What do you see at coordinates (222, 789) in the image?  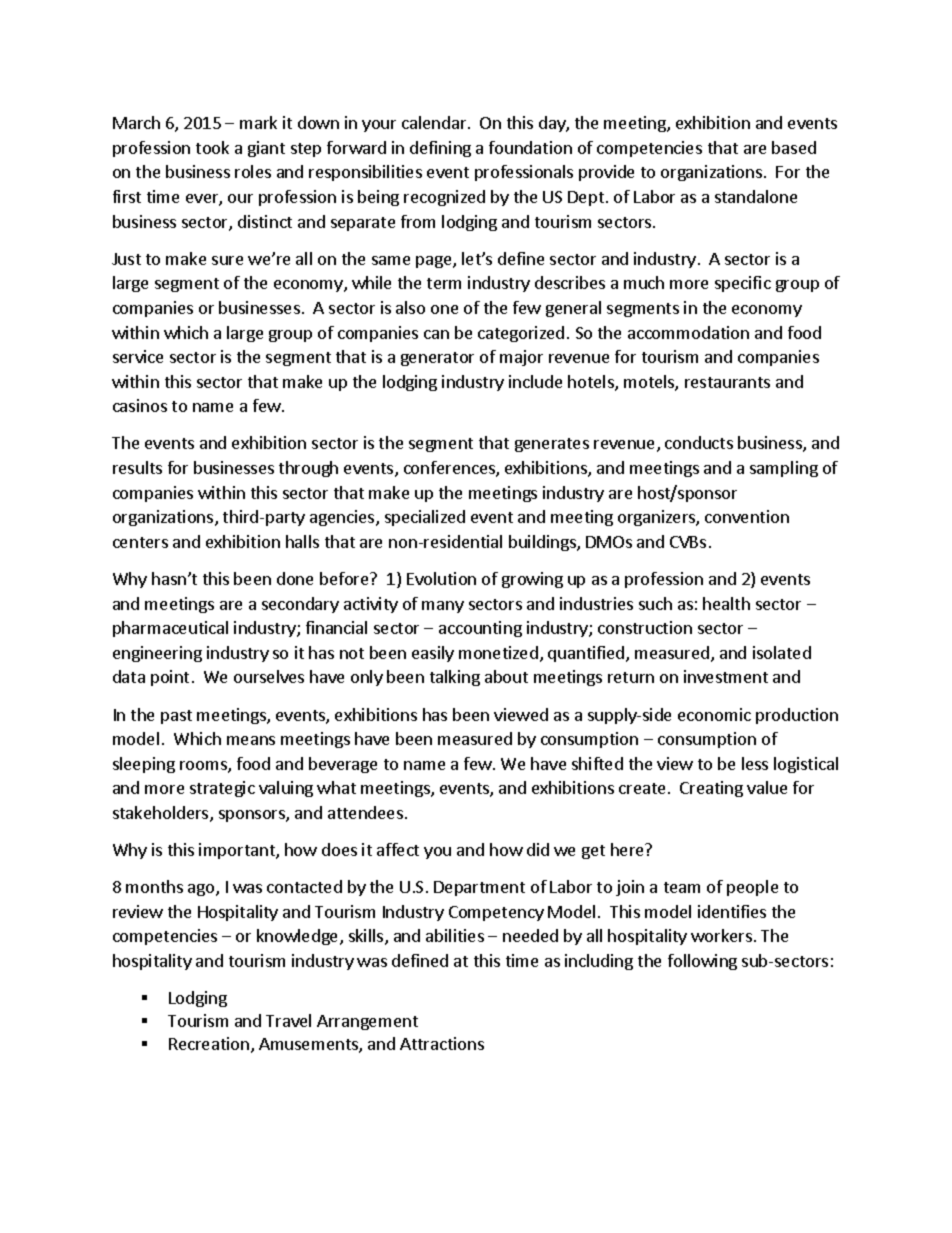 I see `strategic` at bounding box center [222, 789].
